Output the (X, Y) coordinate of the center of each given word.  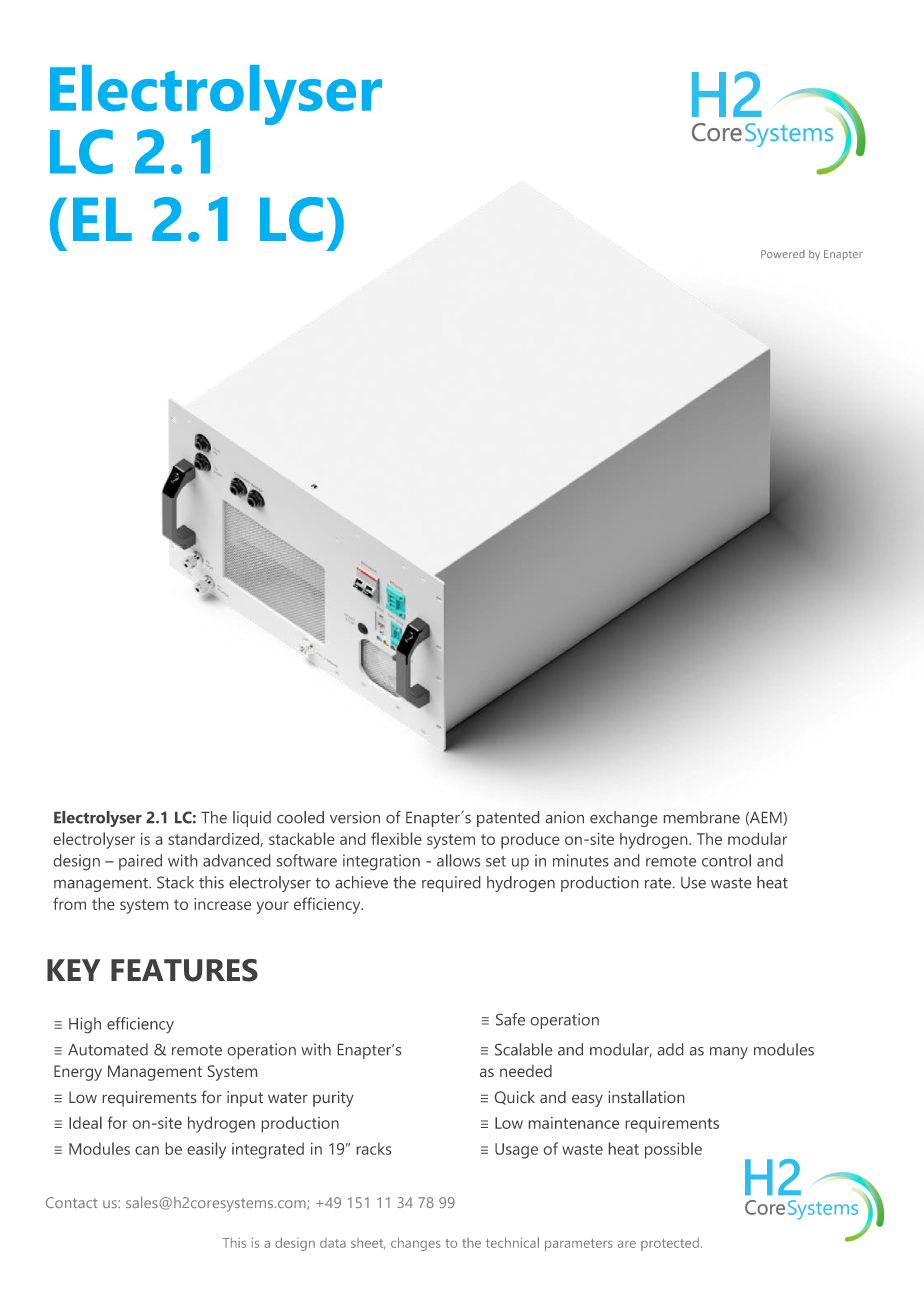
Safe (510, 1019)
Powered (783, 254)
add (670, 1049)
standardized (213, 839)
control (726, 860)
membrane (702, 817)
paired (140, 862)
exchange (623, 819)
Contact (72, 1202)
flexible (396, 838)
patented (508, 819)
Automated (108, 1049)
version (355, 817)
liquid (252, 819)
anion (565, 817)
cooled (300, 817)
